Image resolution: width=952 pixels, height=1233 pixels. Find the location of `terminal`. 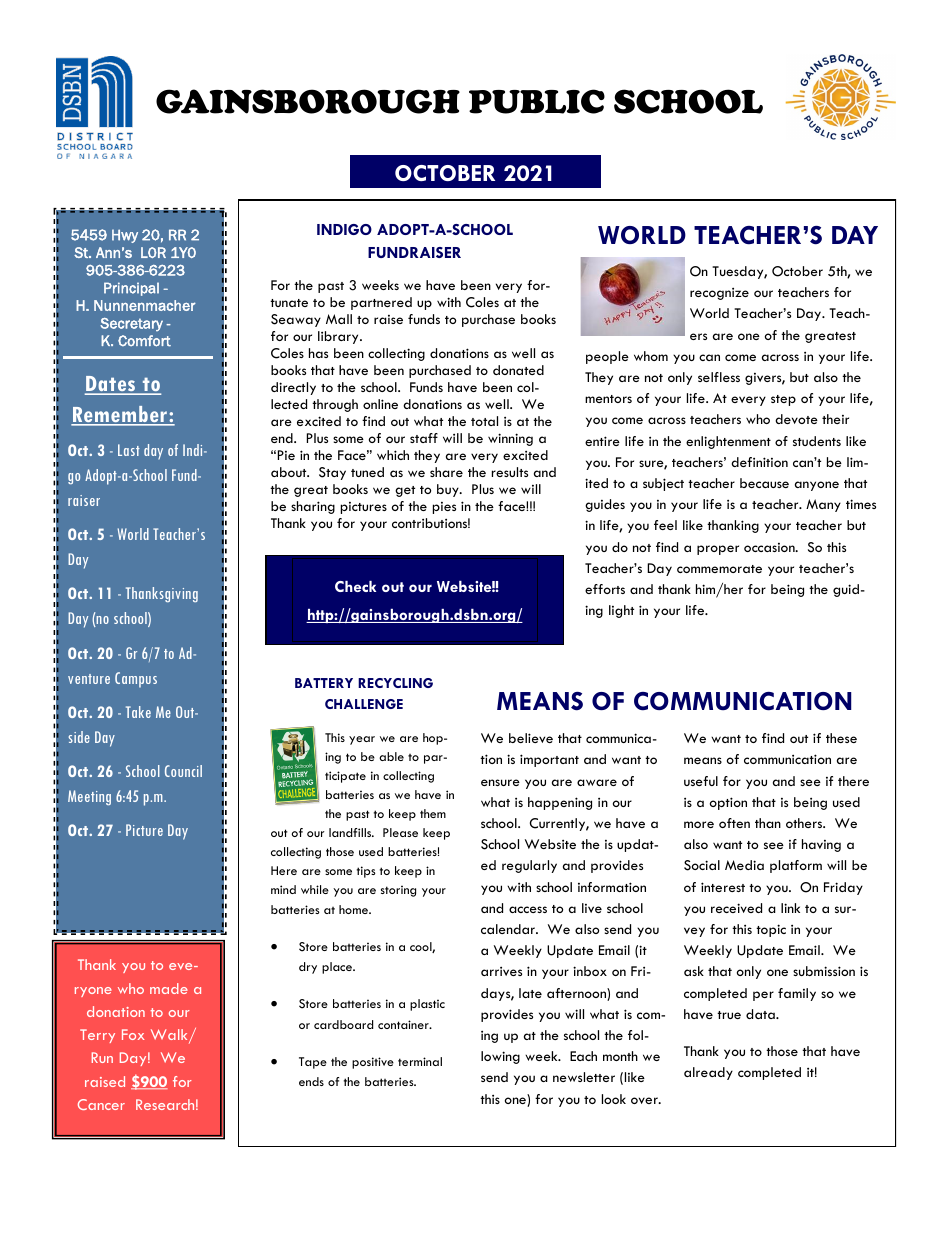

terminal is located at coordinates (420, 1061).
